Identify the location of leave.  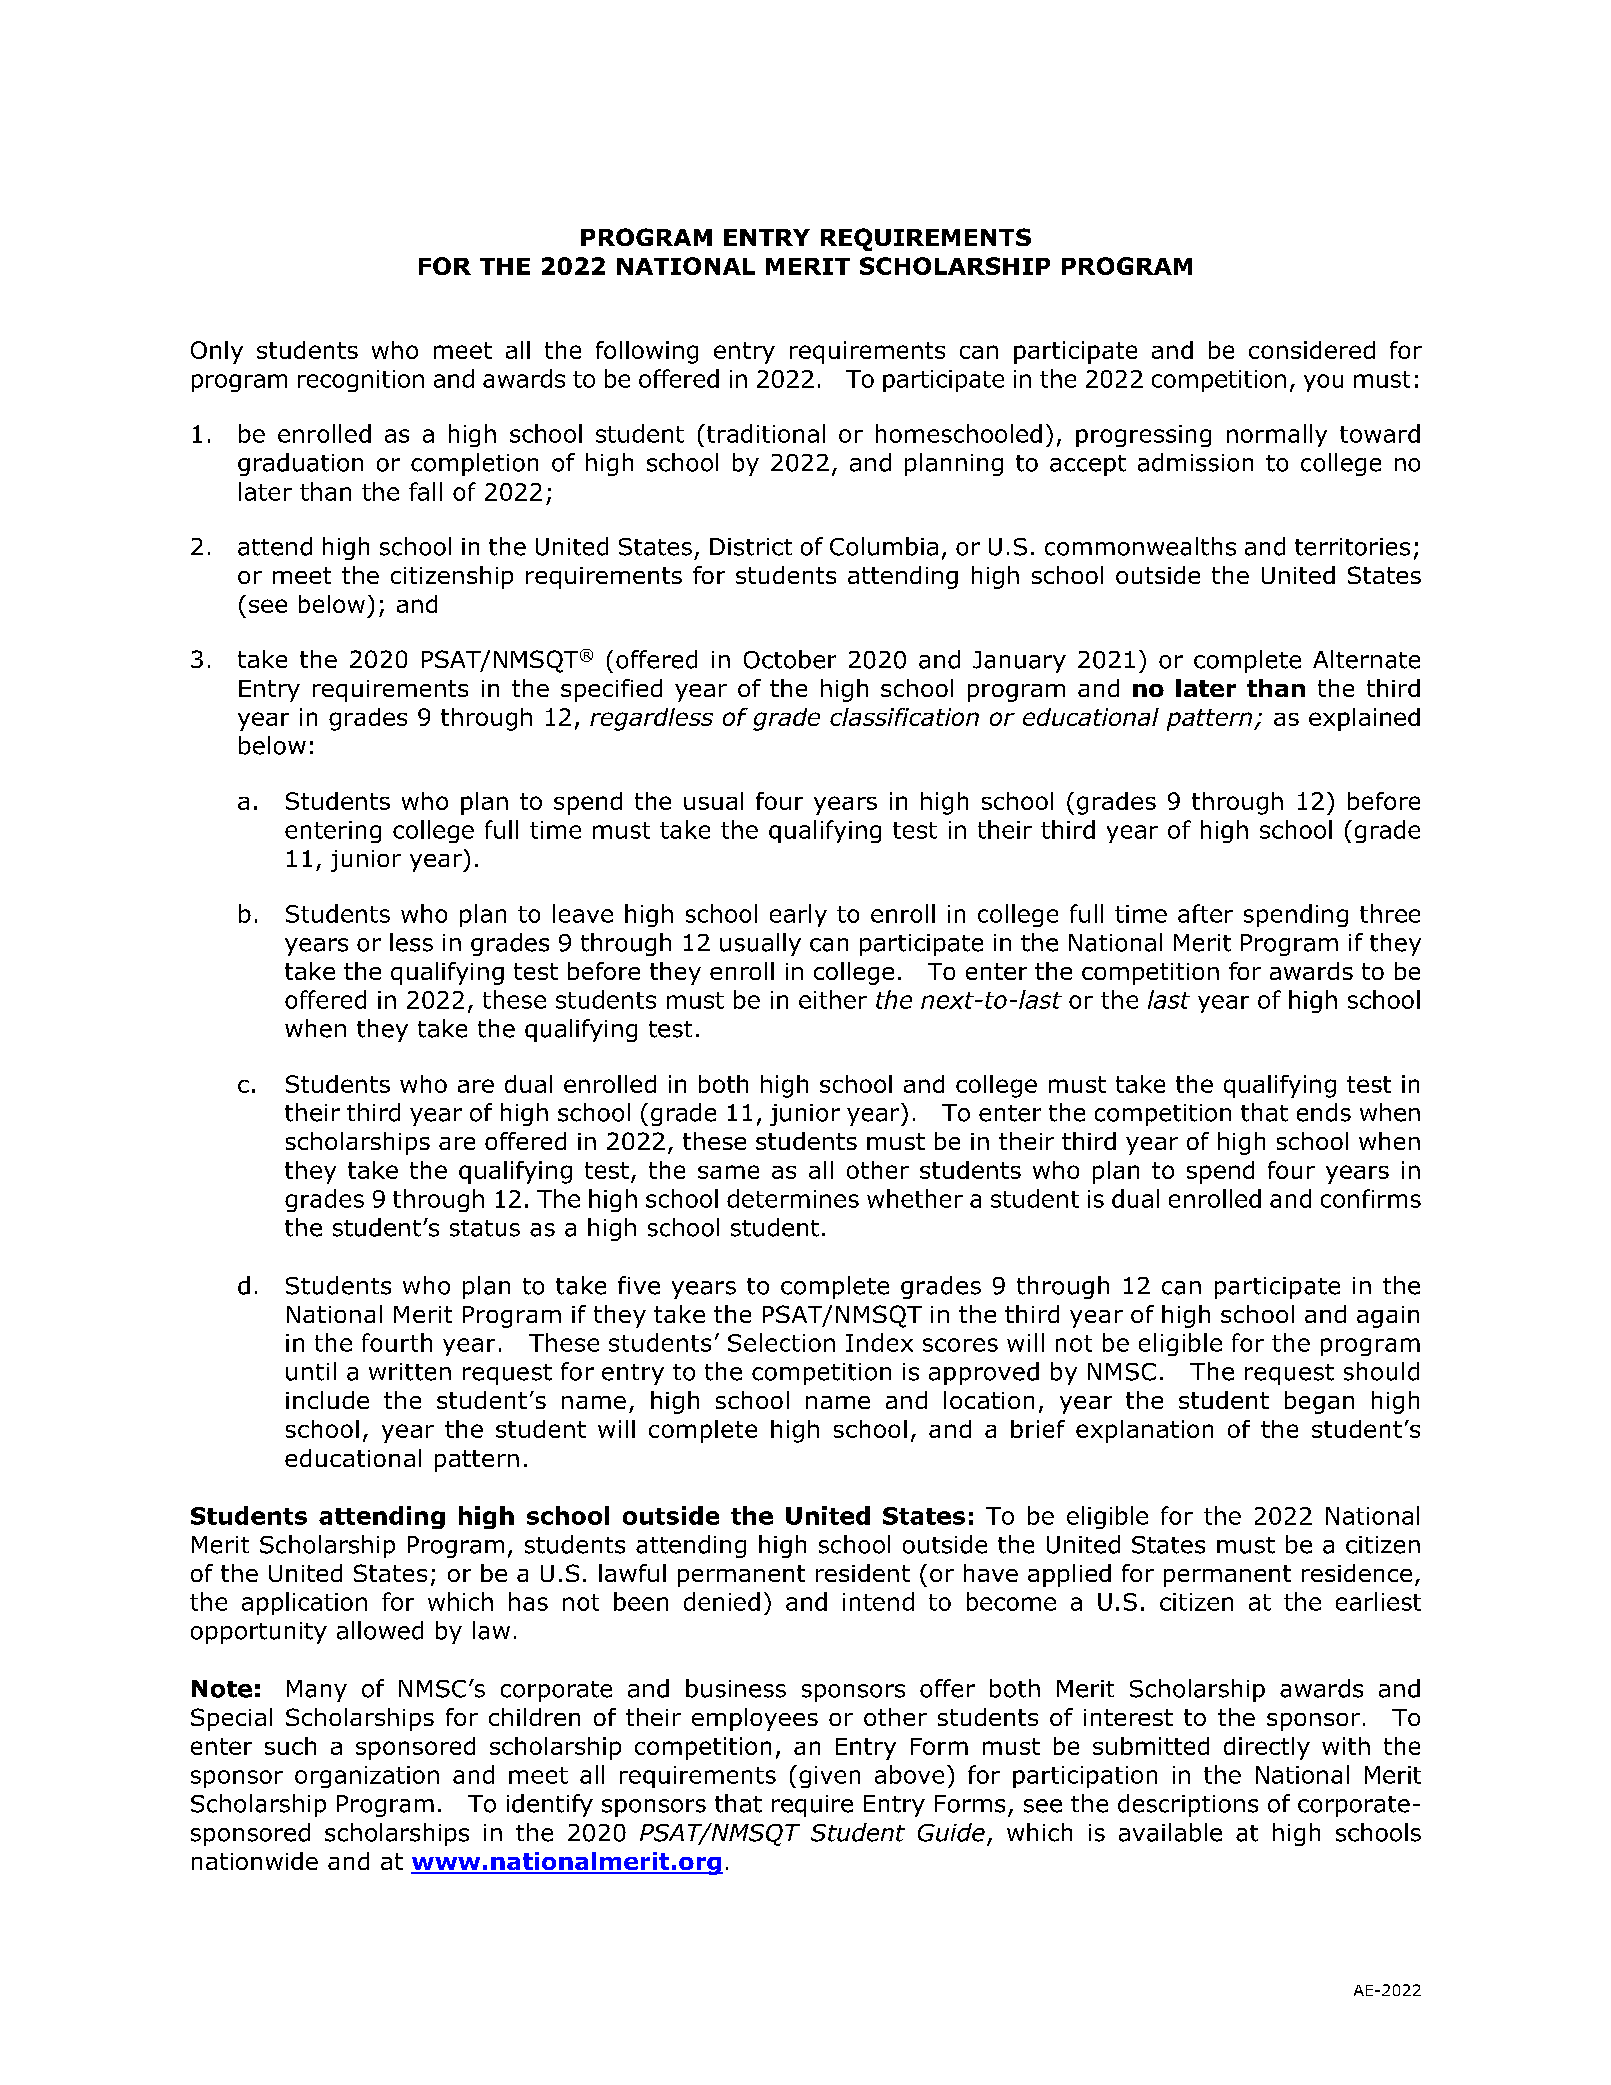
(583, 913).
